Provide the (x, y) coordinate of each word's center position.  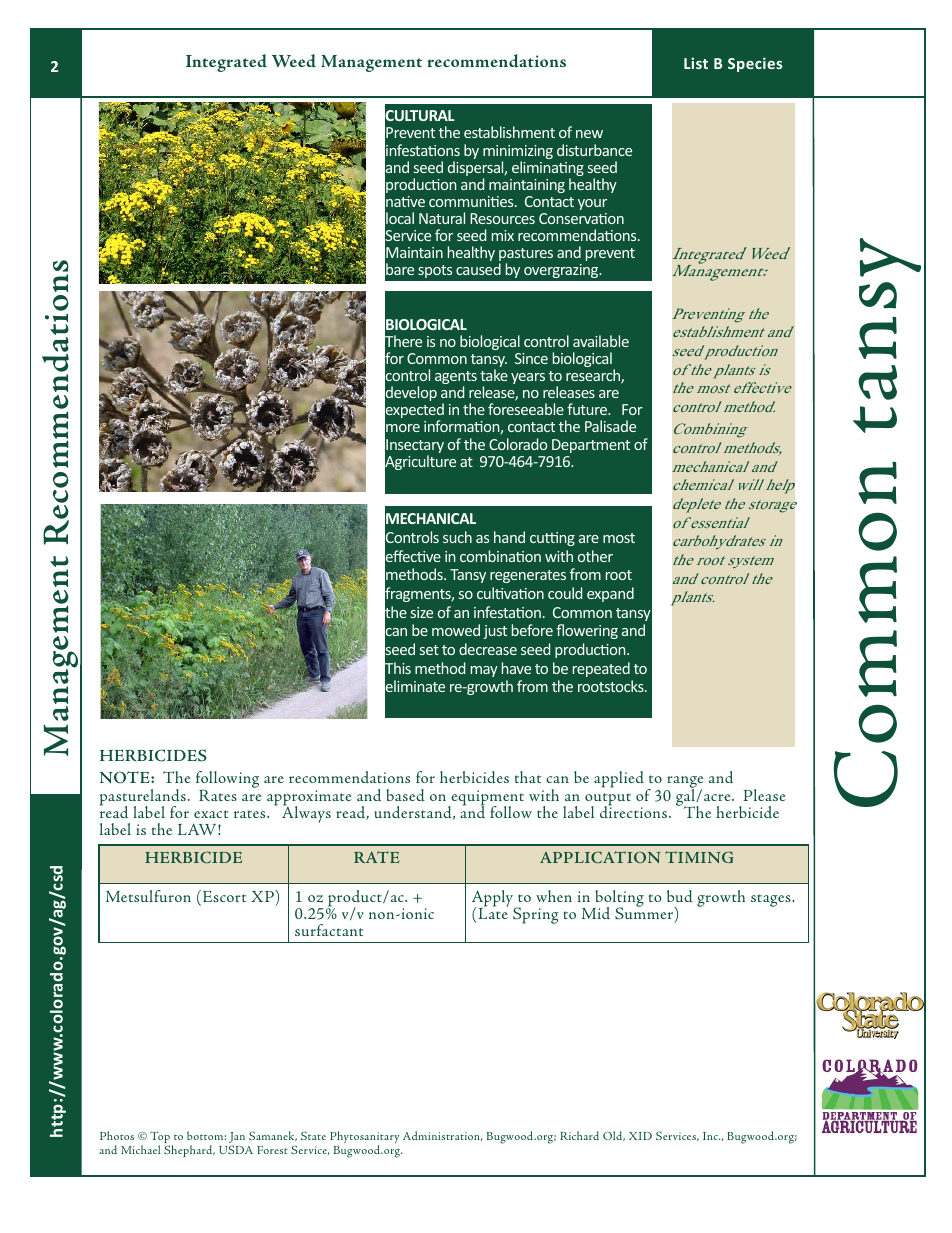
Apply (494, 899)
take (494, 375)
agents (456, 379)
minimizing (518, 153)
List (696, 63)
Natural (442, 218)
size (422, 612)
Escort (225, 896)
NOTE (126, 777)
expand (610, 594)
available (601, 341)
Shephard (189, 1151)
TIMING (699, 857)
